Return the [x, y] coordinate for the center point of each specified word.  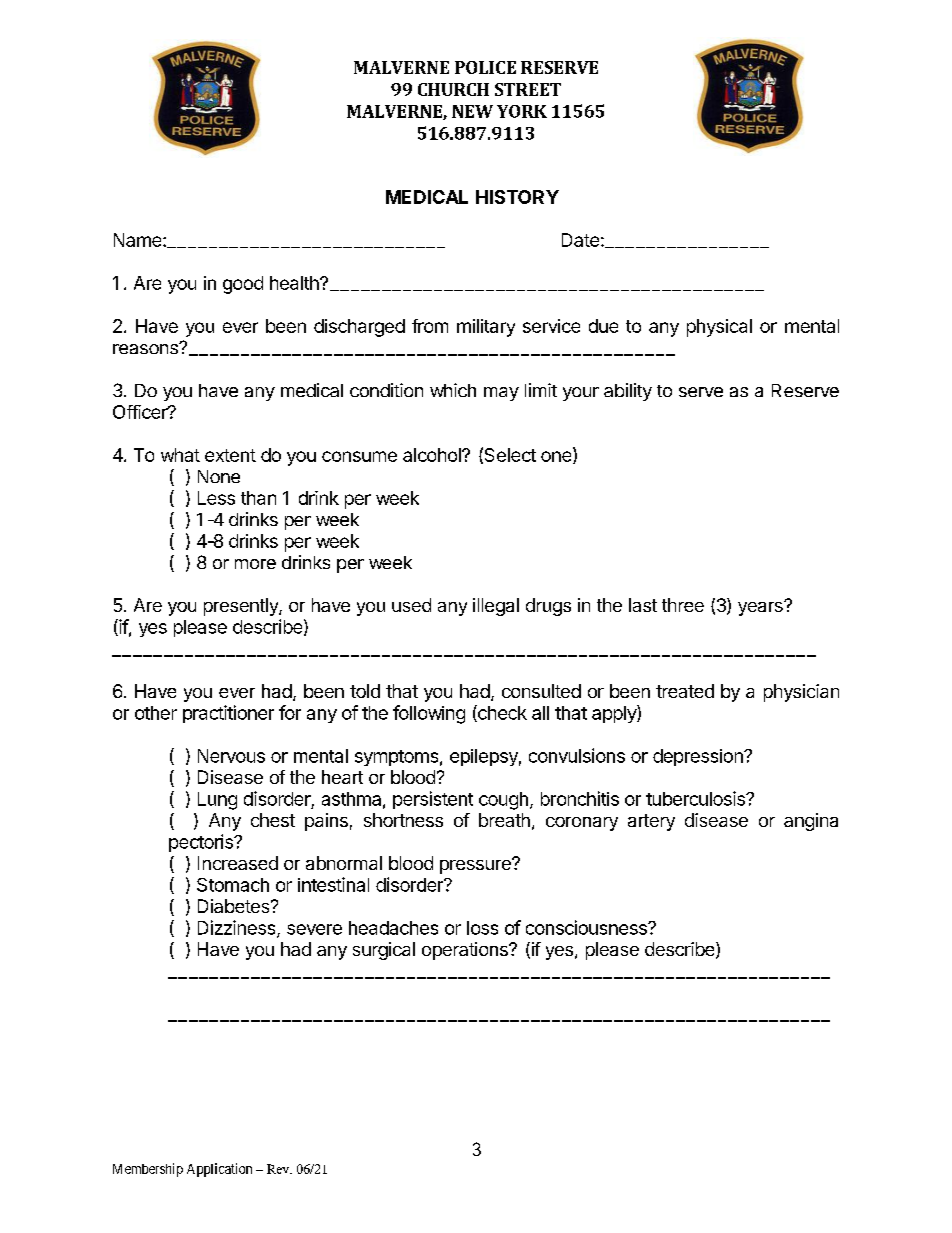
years [761, 608]
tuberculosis [696, 798]
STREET [528, 89]
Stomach [233, 885]
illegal [496, 607]
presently [242, 607]
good [243, 285]
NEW [472, 111]
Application [219, 1170]
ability [628, 392]
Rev [279, 1169]
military [486, 328]
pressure [476, 866]
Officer [141, 412]
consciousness [587, 927]
